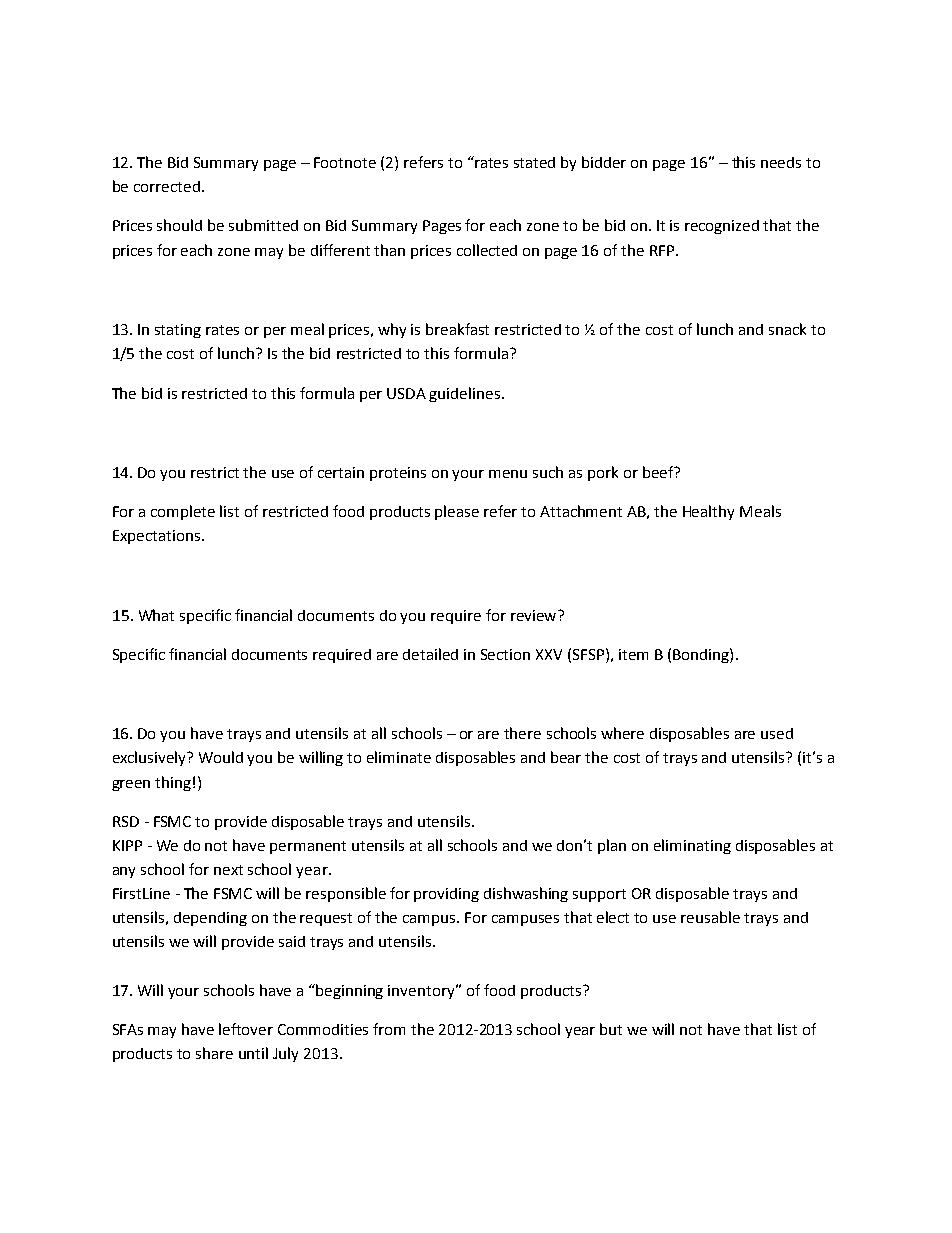 Image resolution: width=952 pixels, height=1233 pixels. I want to click on recognized, so click(722, 227).
